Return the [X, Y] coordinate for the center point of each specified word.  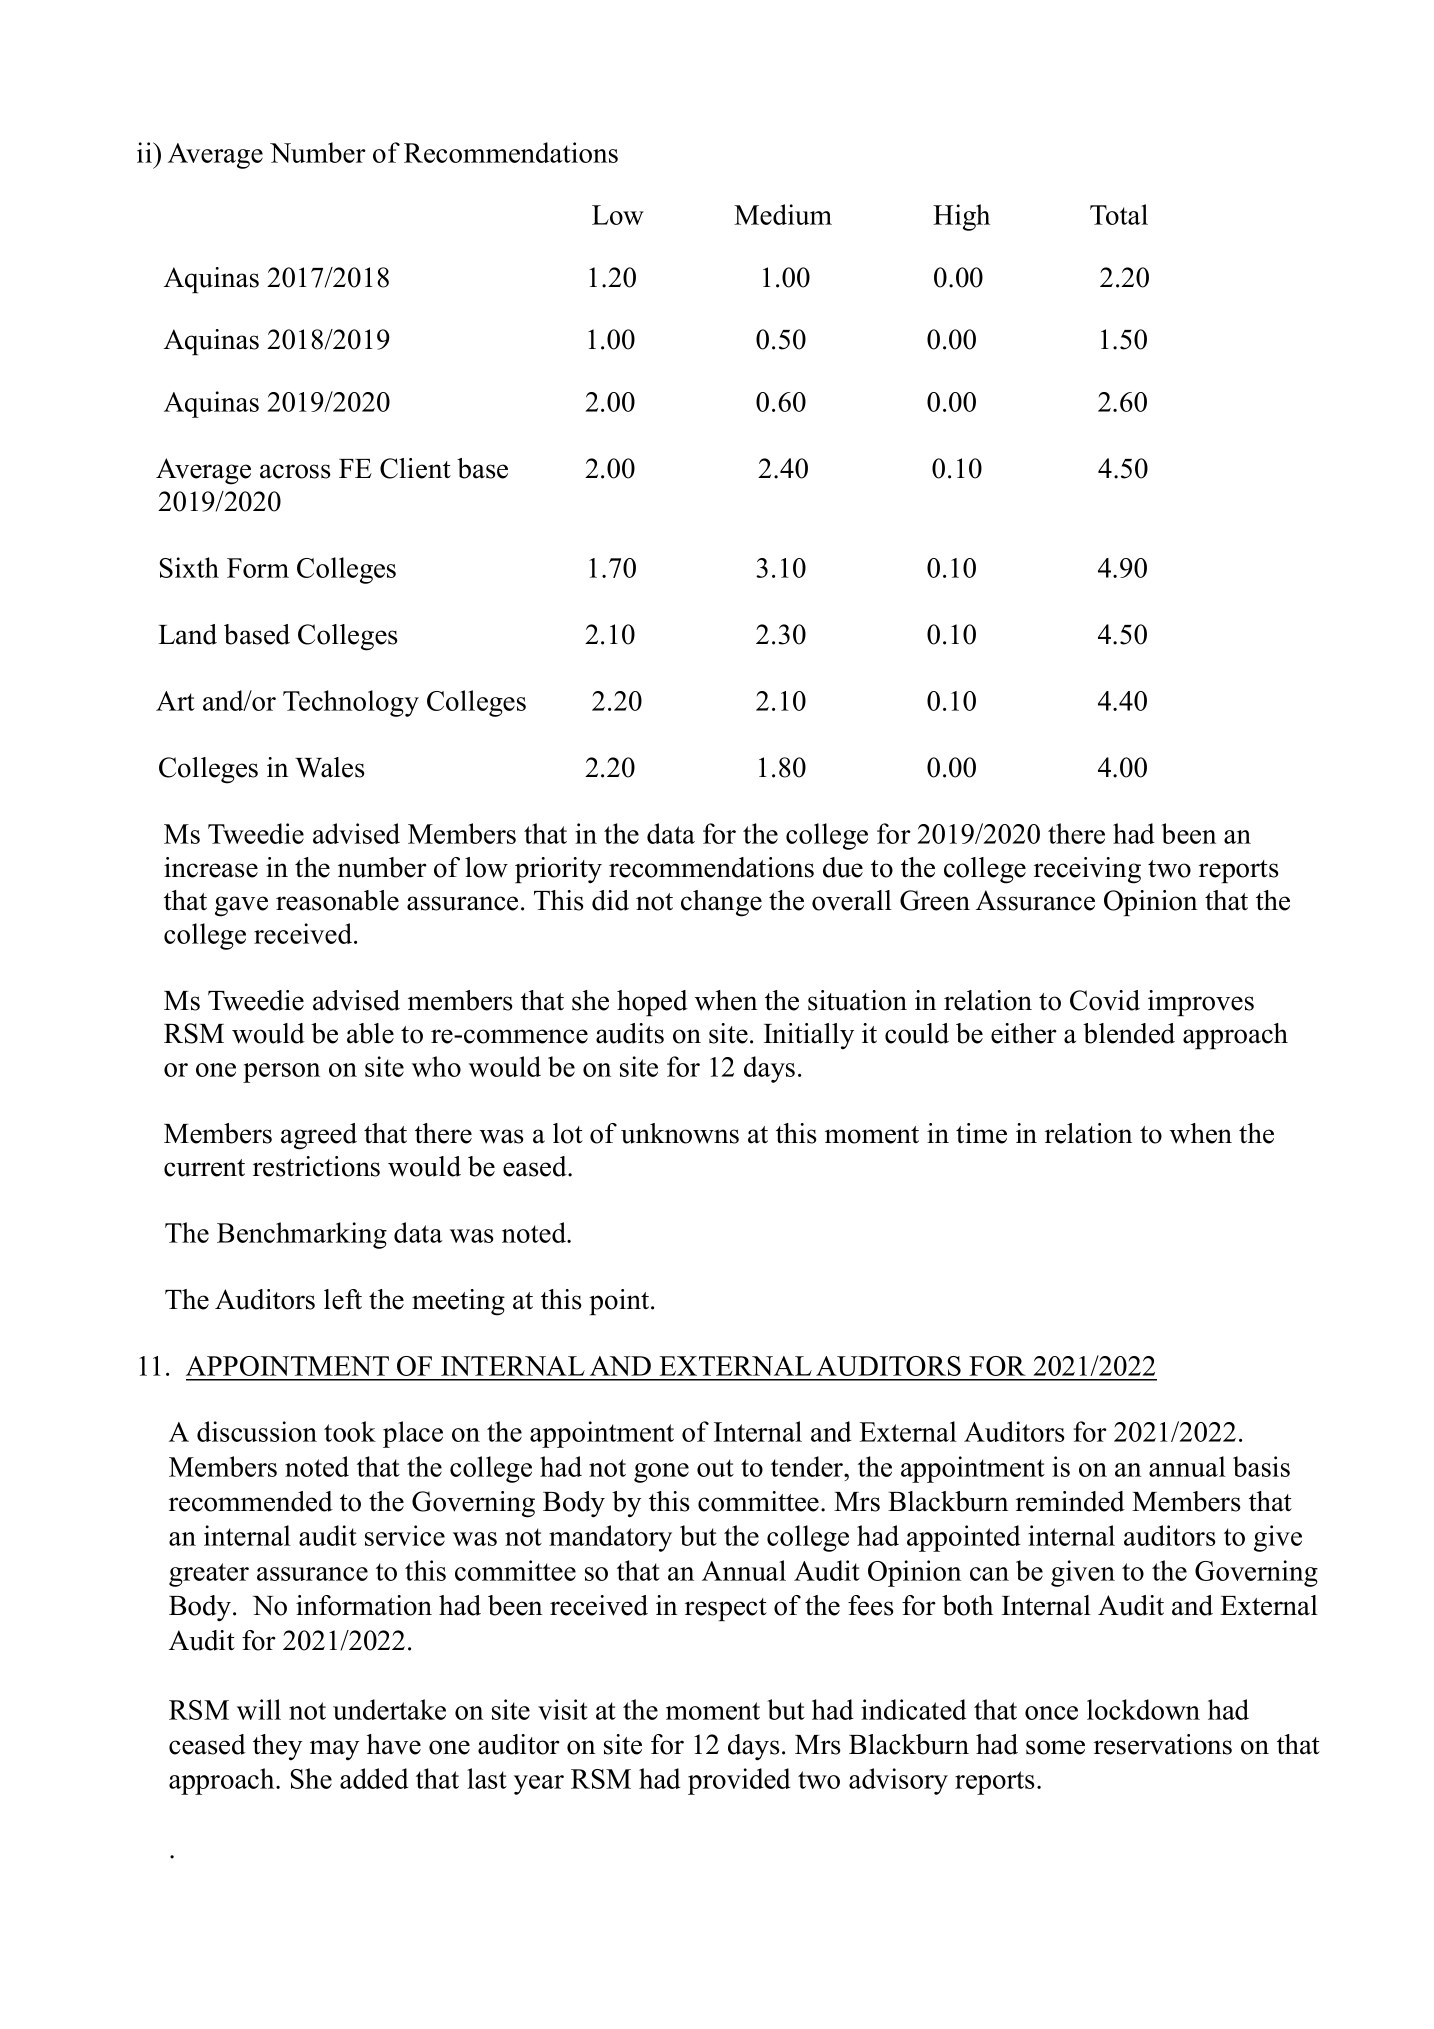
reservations [1163, 1744]
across [295, 471]
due [843, 867]
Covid [1105, 1000]
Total [1119, 214]
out [715, 1468]
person [281, 1073]
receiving [1087, 870]
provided [739, 1781]
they [277, 1747]
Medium [783, 214]
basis [1261, 1466]
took [350, 1431]
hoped [652, 1003]
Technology [351, 703]
